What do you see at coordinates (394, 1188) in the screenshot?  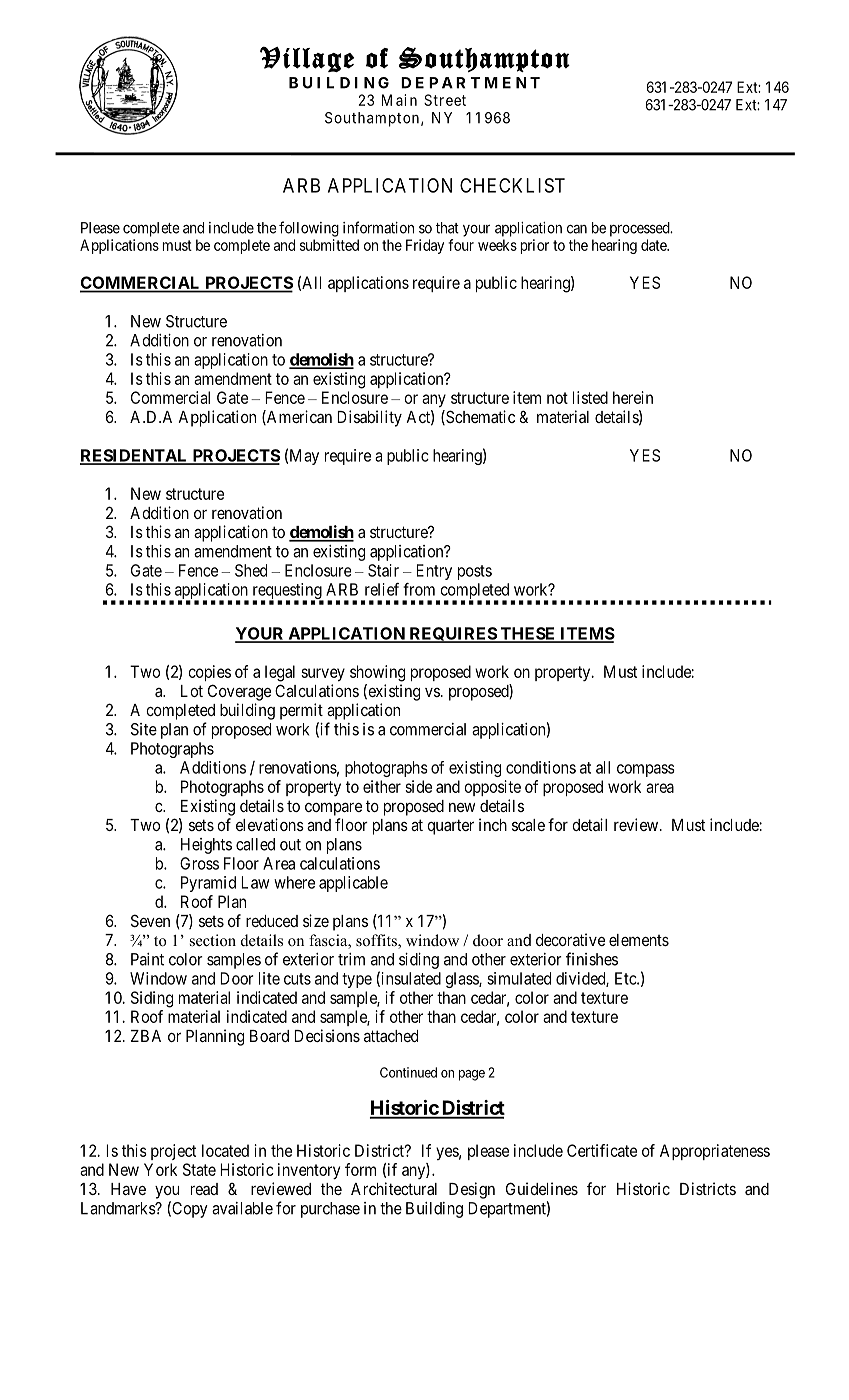 I see `Architectural` at bounding box center [394, 1188].
